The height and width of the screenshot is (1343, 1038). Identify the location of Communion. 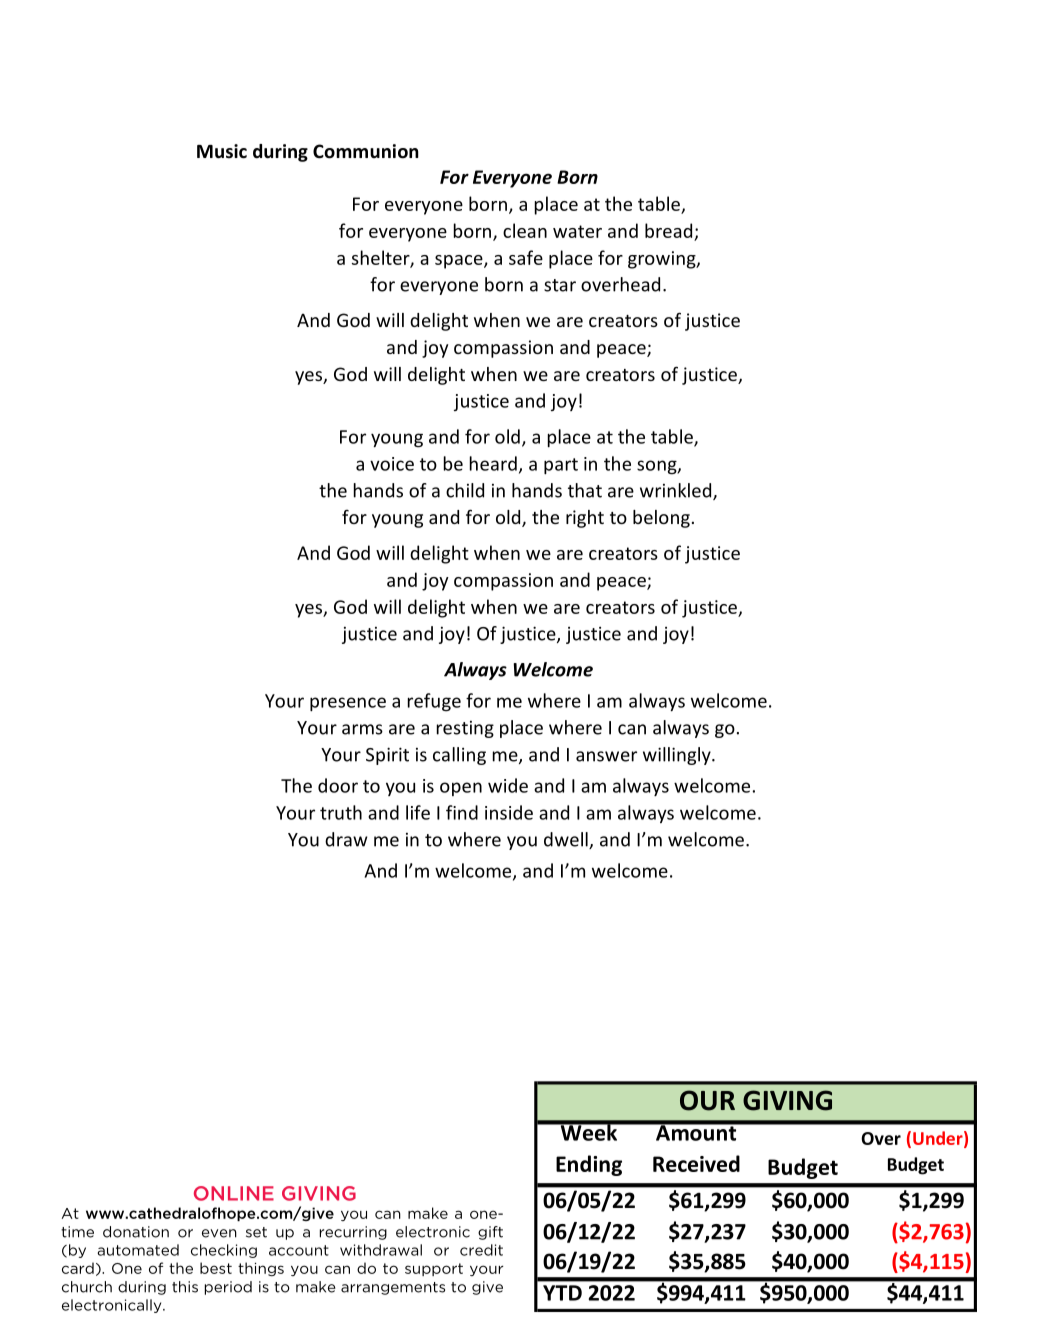
(366, 151).
